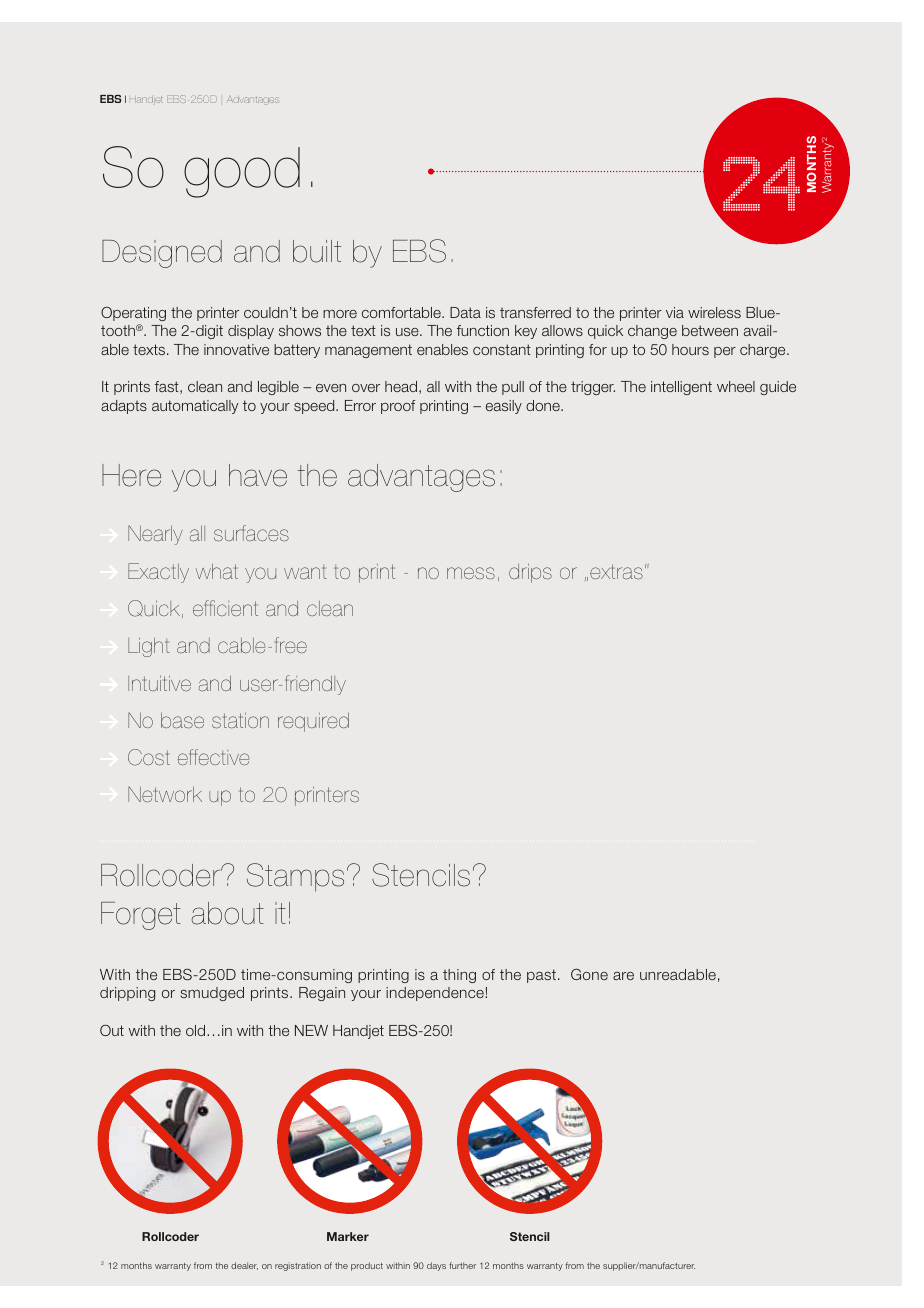 The width and height of the screenshot is (924, 1308). Describe the element at coordinates (616, 572) in the screenshot. I see `extras` at that location.
